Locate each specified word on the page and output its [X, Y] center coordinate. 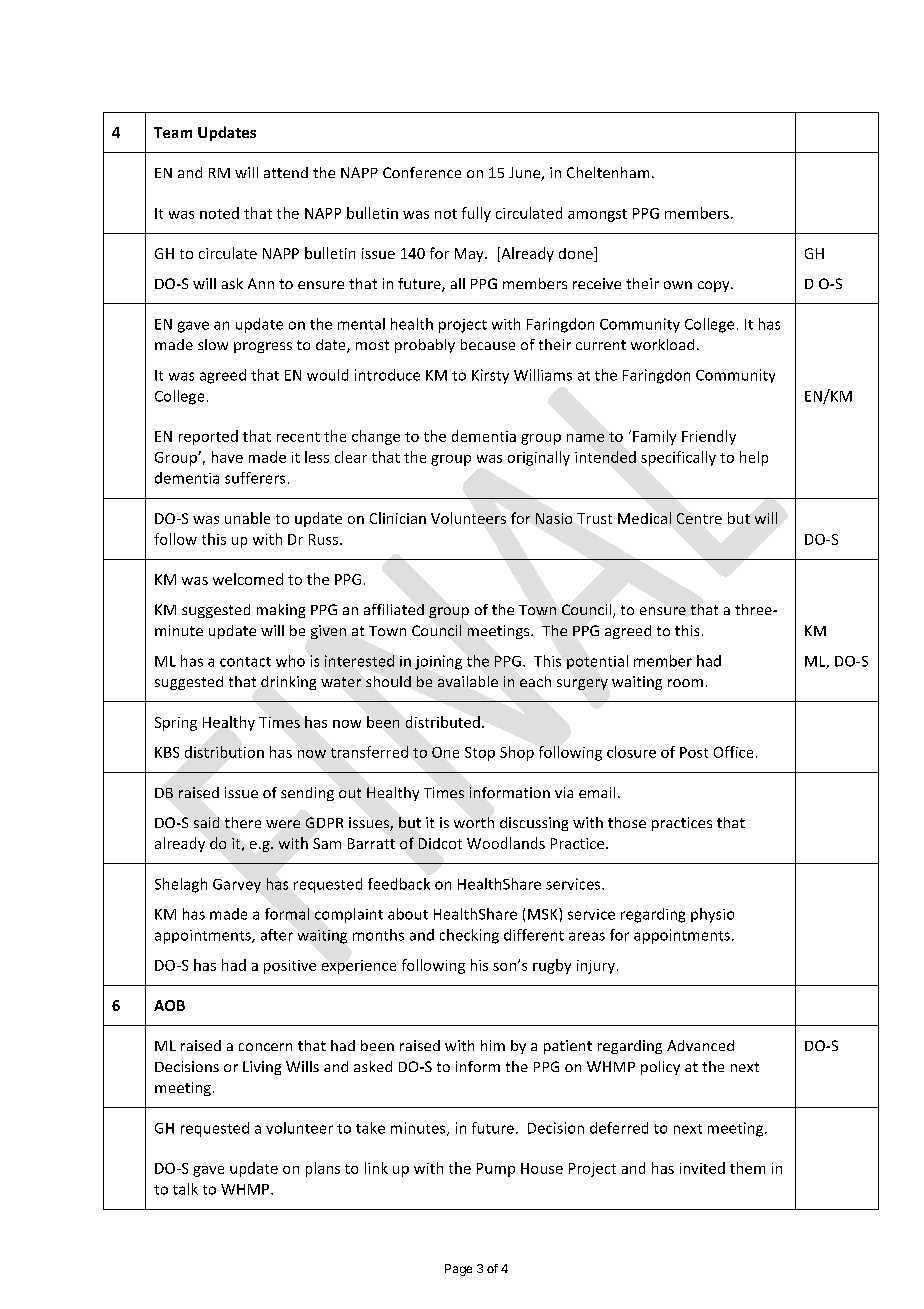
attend [286, 172]
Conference [422, 172]
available [468, 681]
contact [245, 662]
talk [185, 1189]
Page [458, 1270]
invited [702, 1168]
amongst [597, 215]
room [685, 683]
